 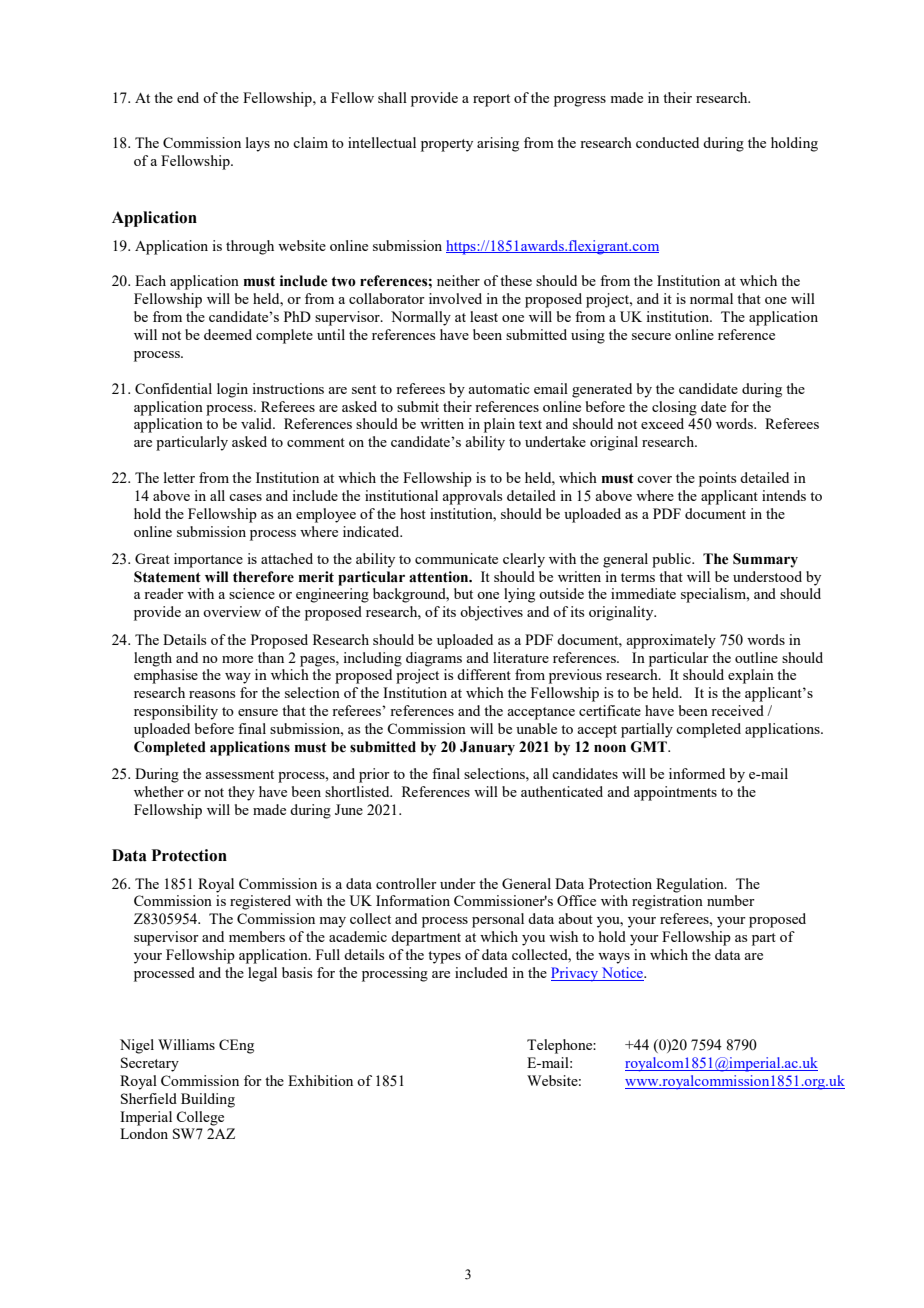 I want to click on login, so click(x=232, y=390).
